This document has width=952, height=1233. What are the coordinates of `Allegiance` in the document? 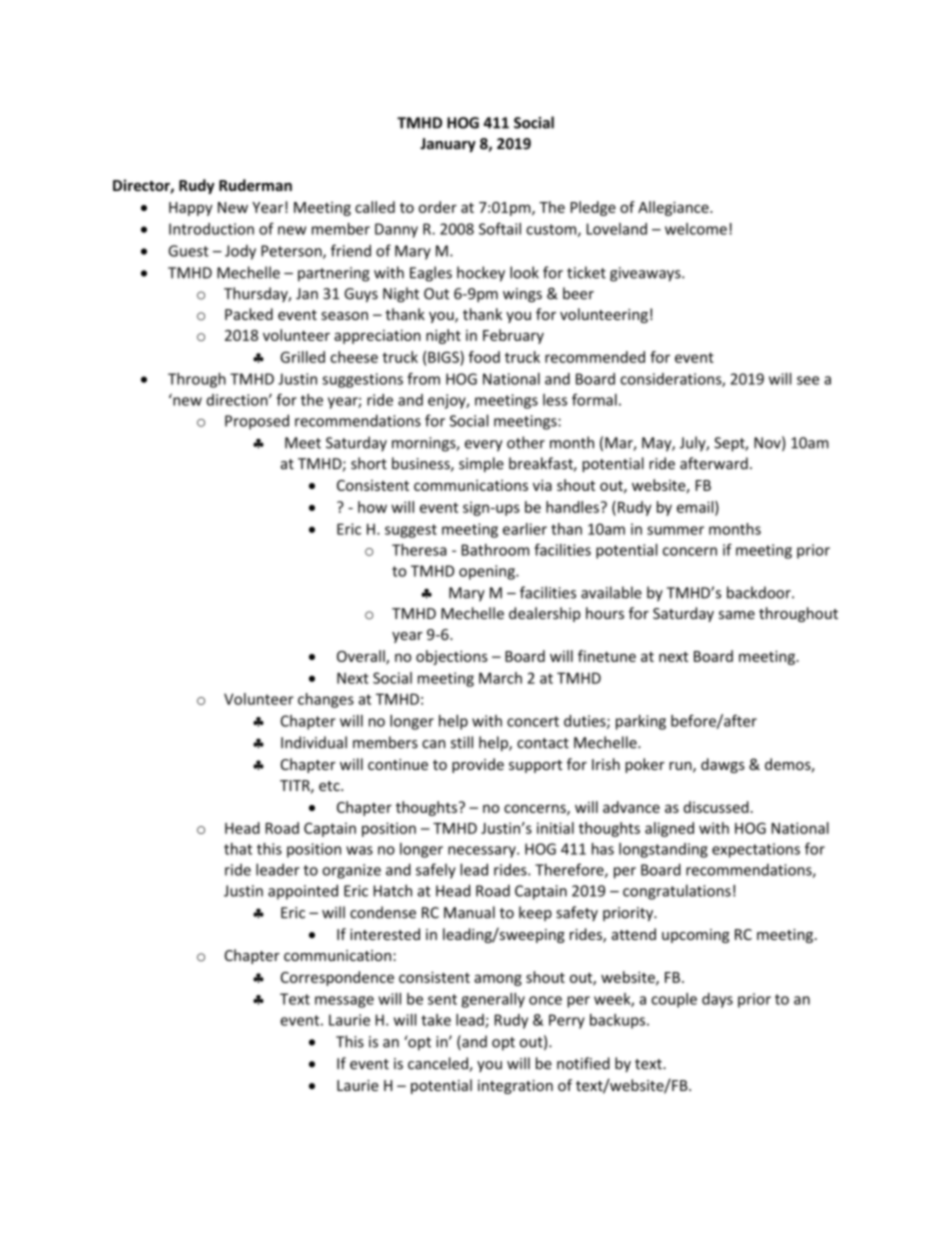 It's located at (674, 208).
